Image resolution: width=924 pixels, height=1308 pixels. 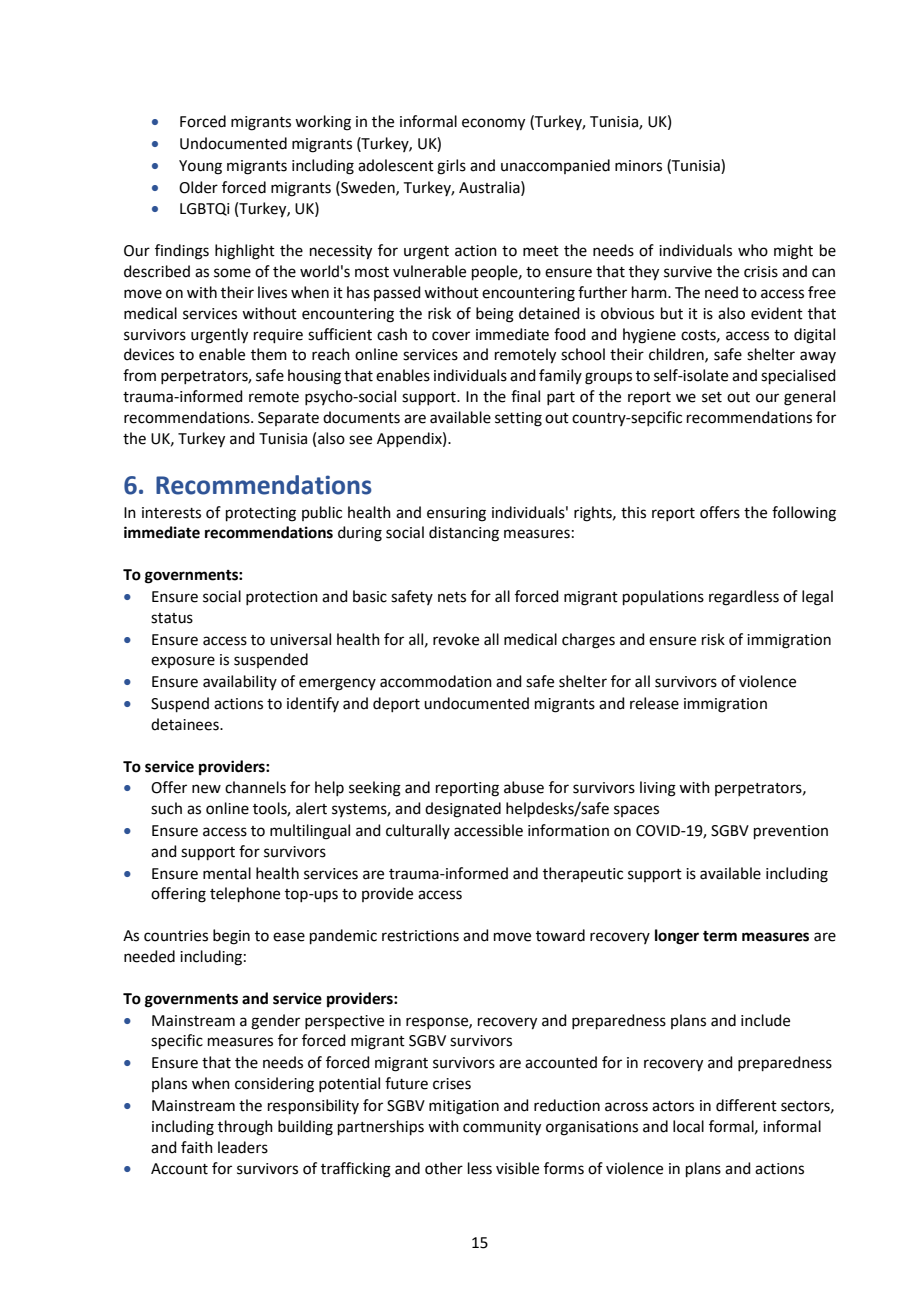 I want to click on following, so click(x=804, y=514).
